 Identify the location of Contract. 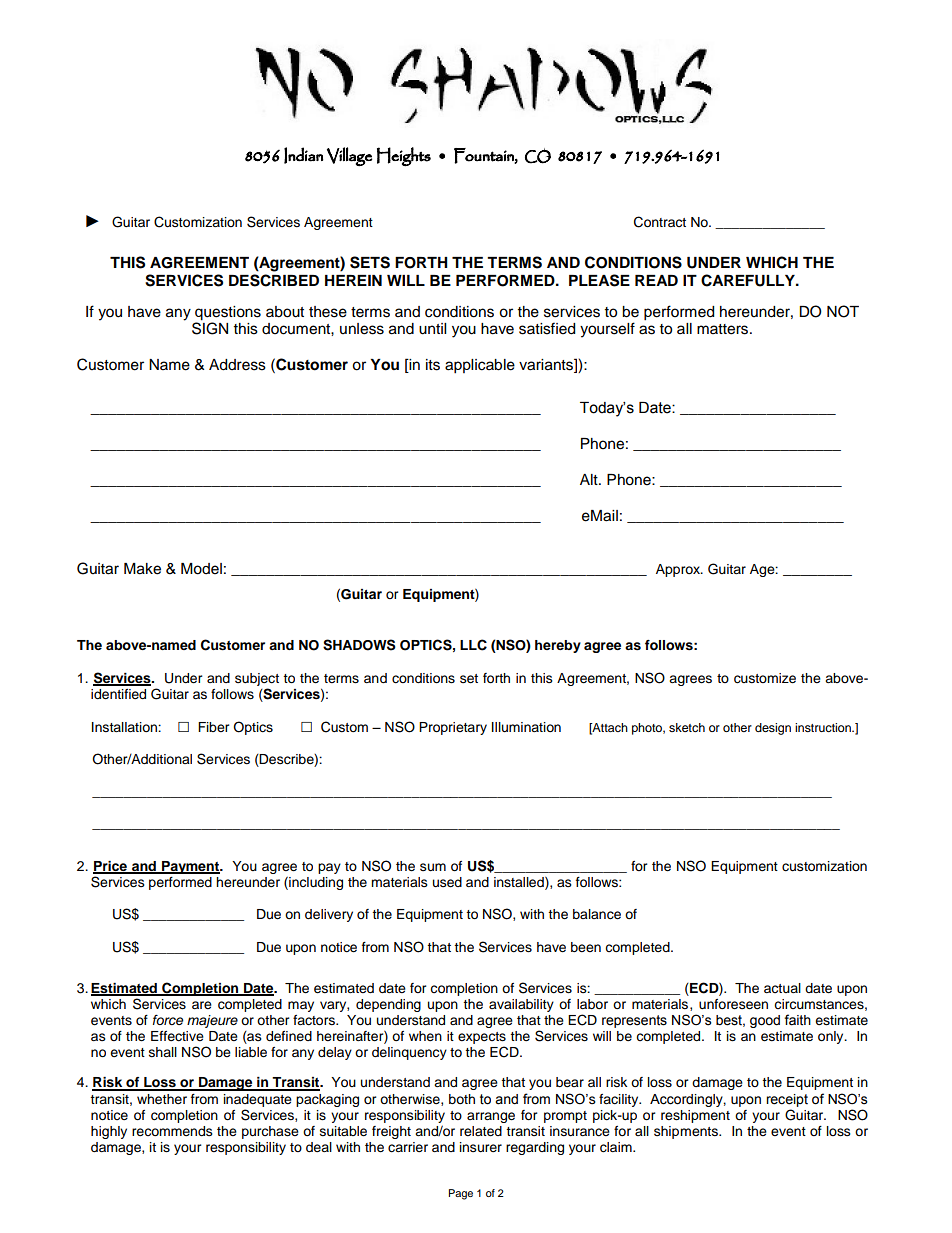
(660, 222).
